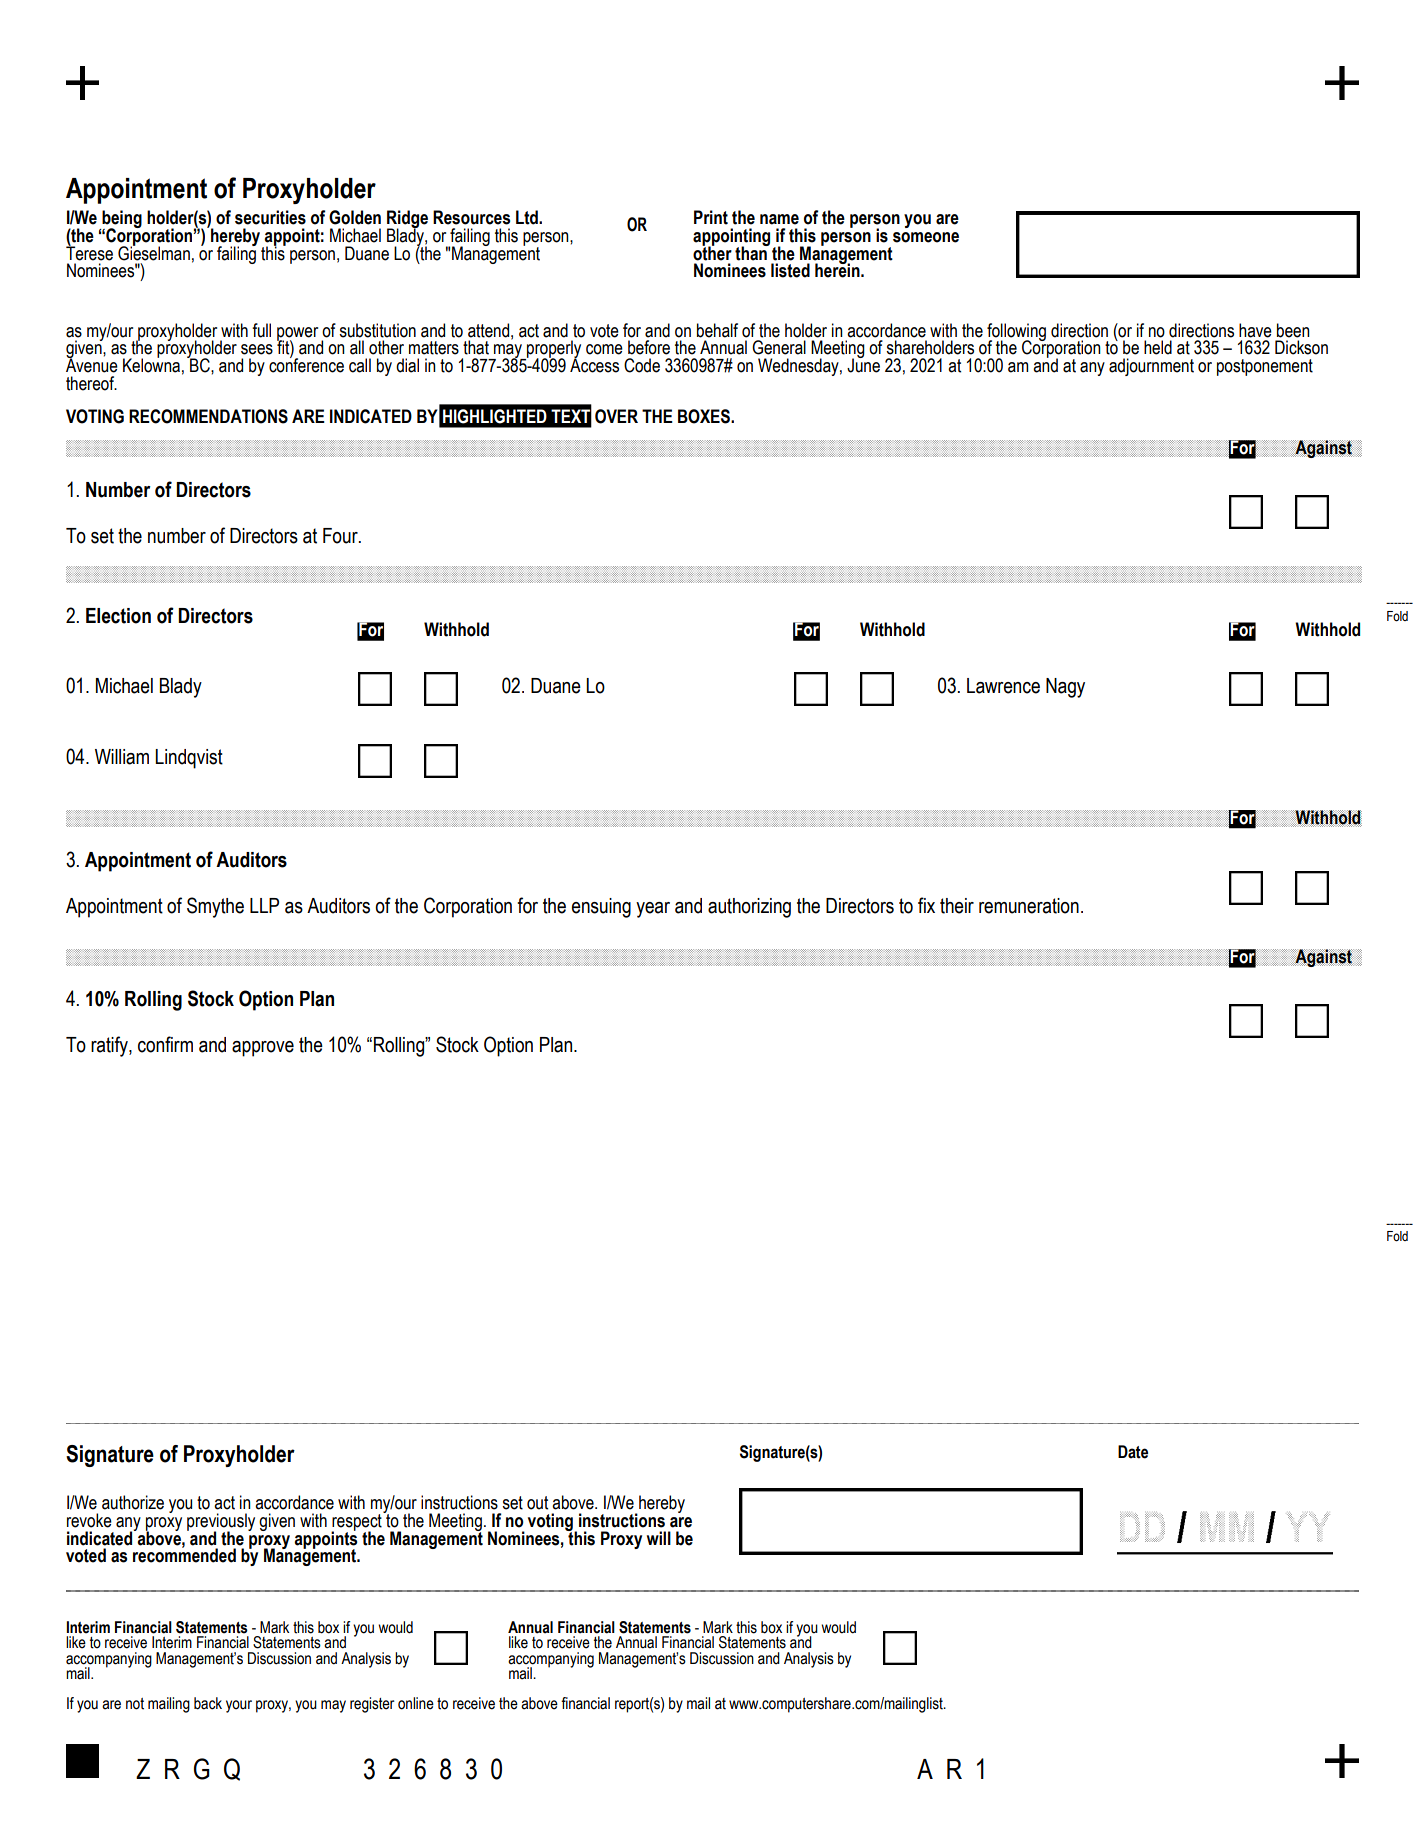  Describe the element at coordinates (1133, 1452) in the image. I see `Date` at that location.
